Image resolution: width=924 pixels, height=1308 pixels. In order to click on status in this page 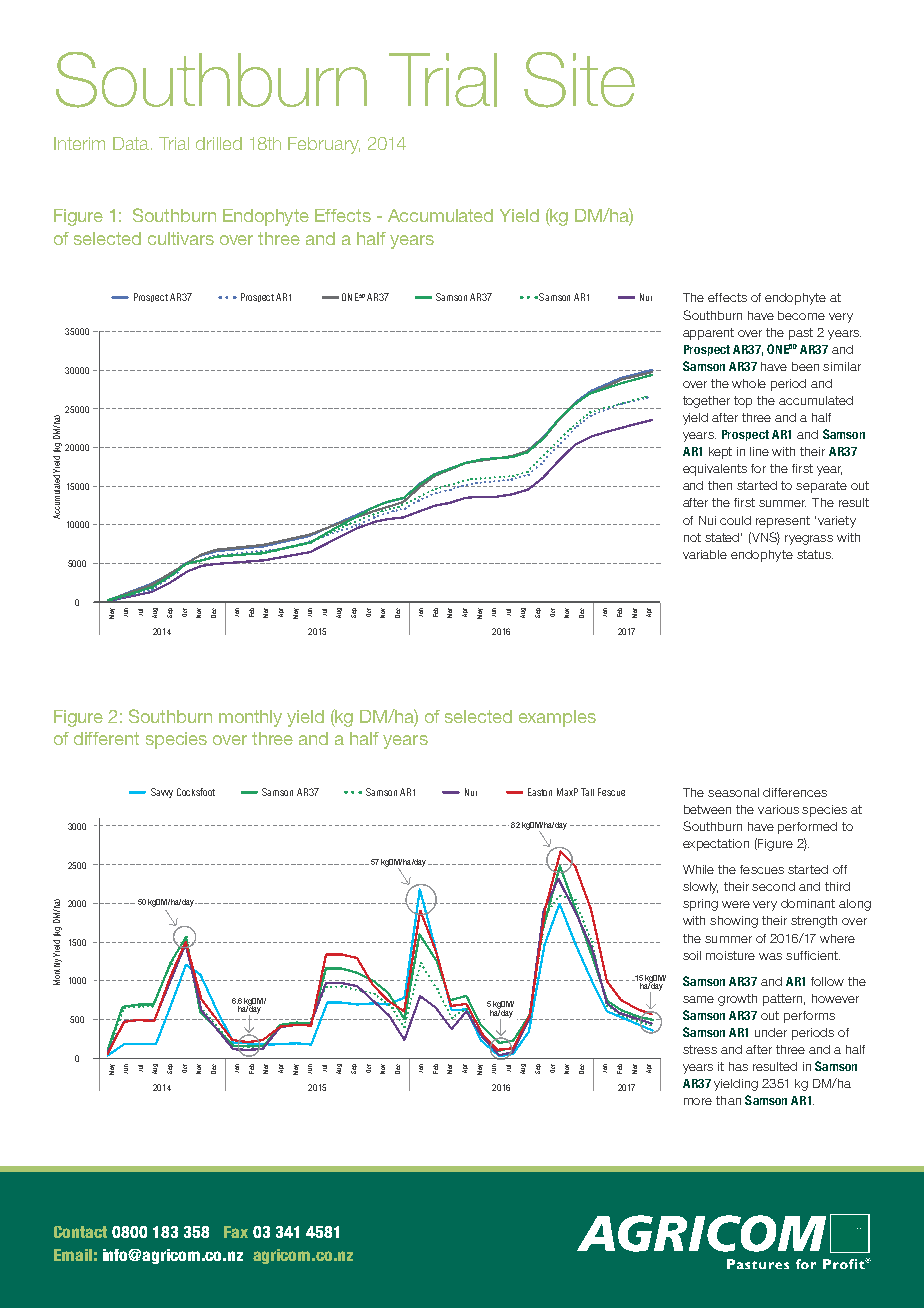, I will do `click(815, 554)`.
